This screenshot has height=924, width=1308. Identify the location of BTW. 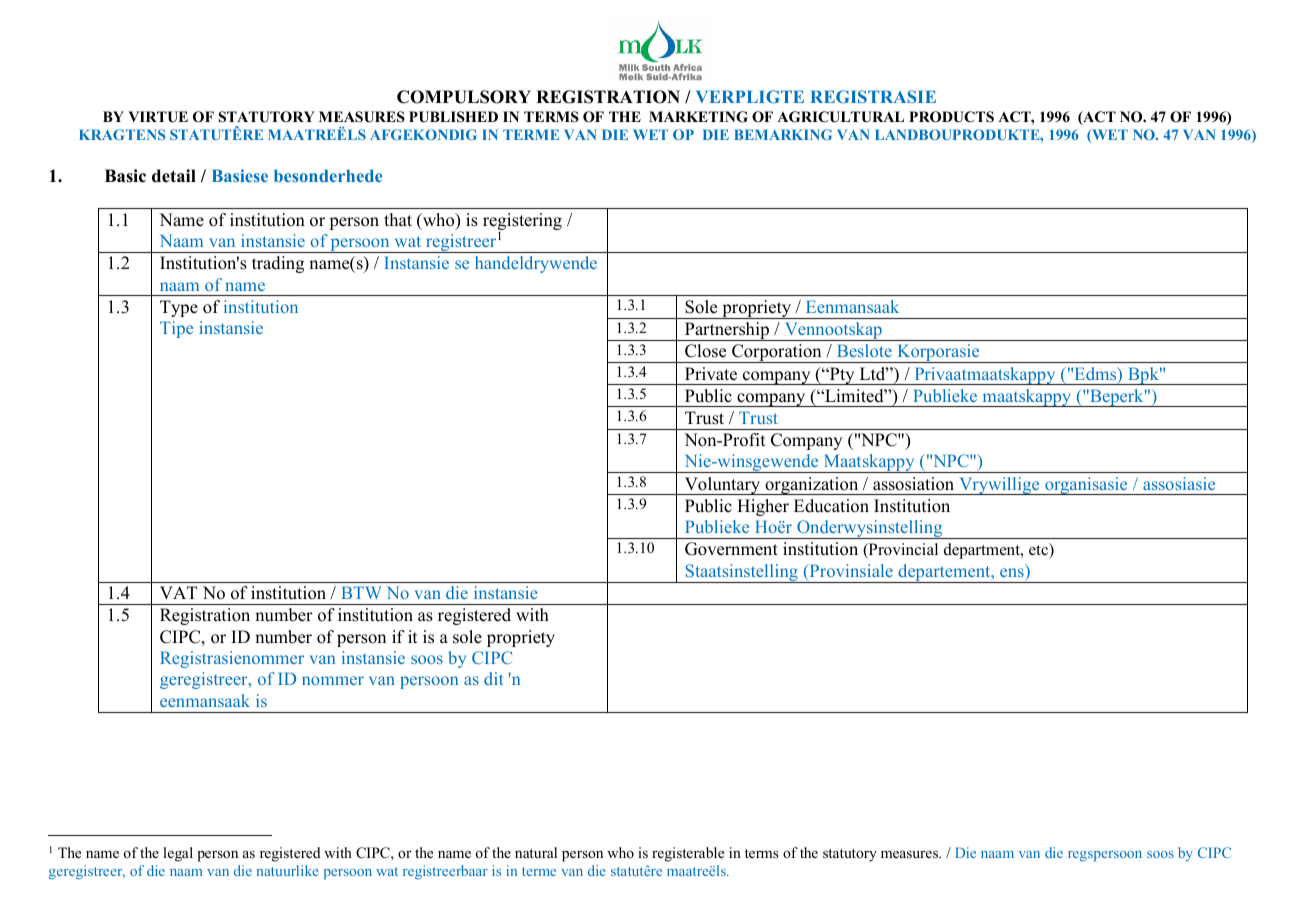
(361, 592).
